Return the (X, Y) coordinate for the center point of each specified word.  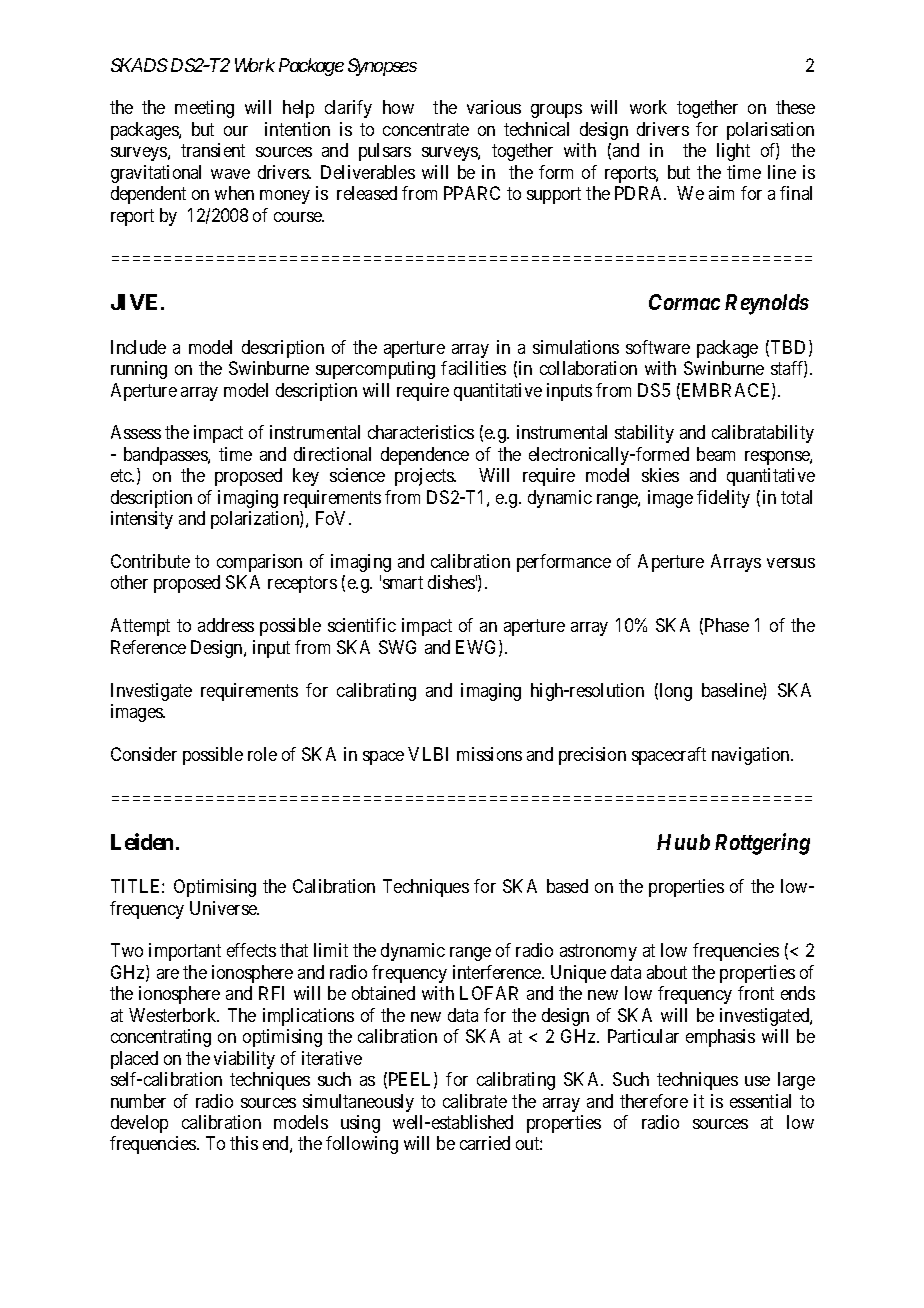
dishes (451, 582)
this (244, 1143)
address (226, 625)
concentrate (426, 129)
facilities (473, 368)
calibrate (475, 1101)
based (567, 886)
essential (760, 1101)
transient (213, 150)
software (658, 347)
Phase (727, 625)
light (733, 152)
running (139, 370)
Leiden (142, 841)
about (667, 972)
